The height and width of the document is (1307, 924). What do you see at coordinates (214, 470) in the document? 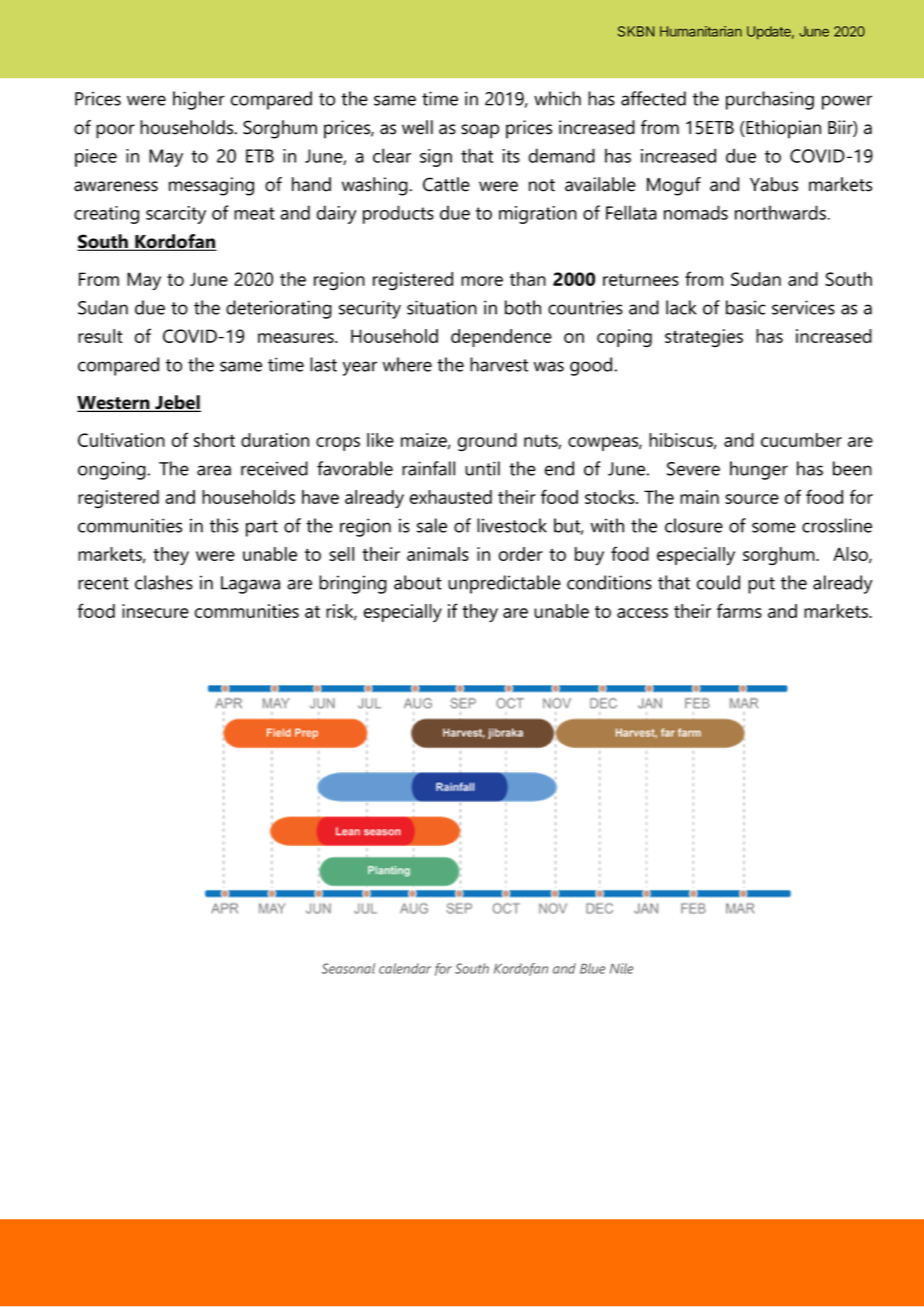
I see `area` at bounding box center [214, 470].
